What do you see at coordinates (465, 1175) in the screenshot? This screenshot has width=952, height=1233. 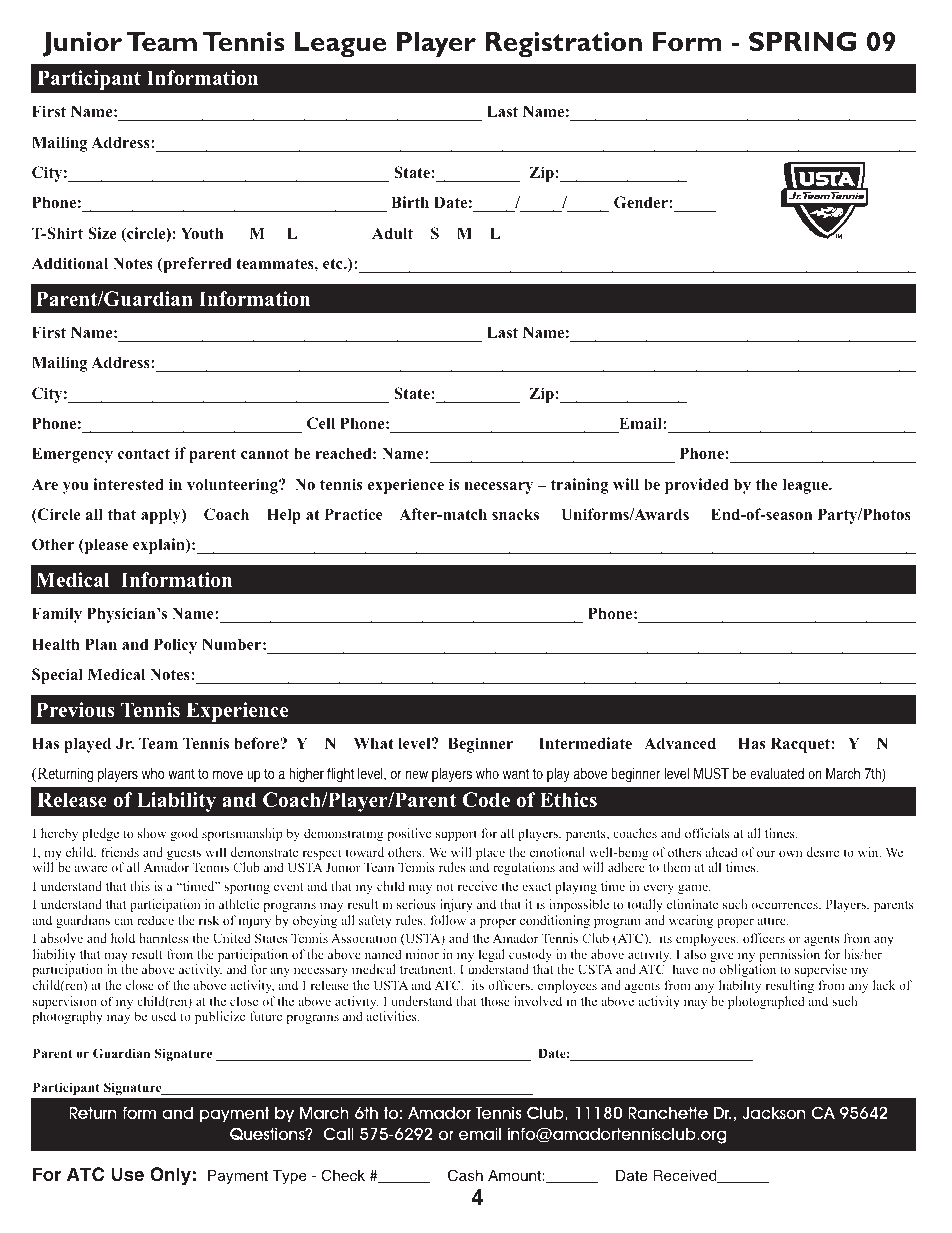 I see `Cash` at bounding box center [465, 1175].
